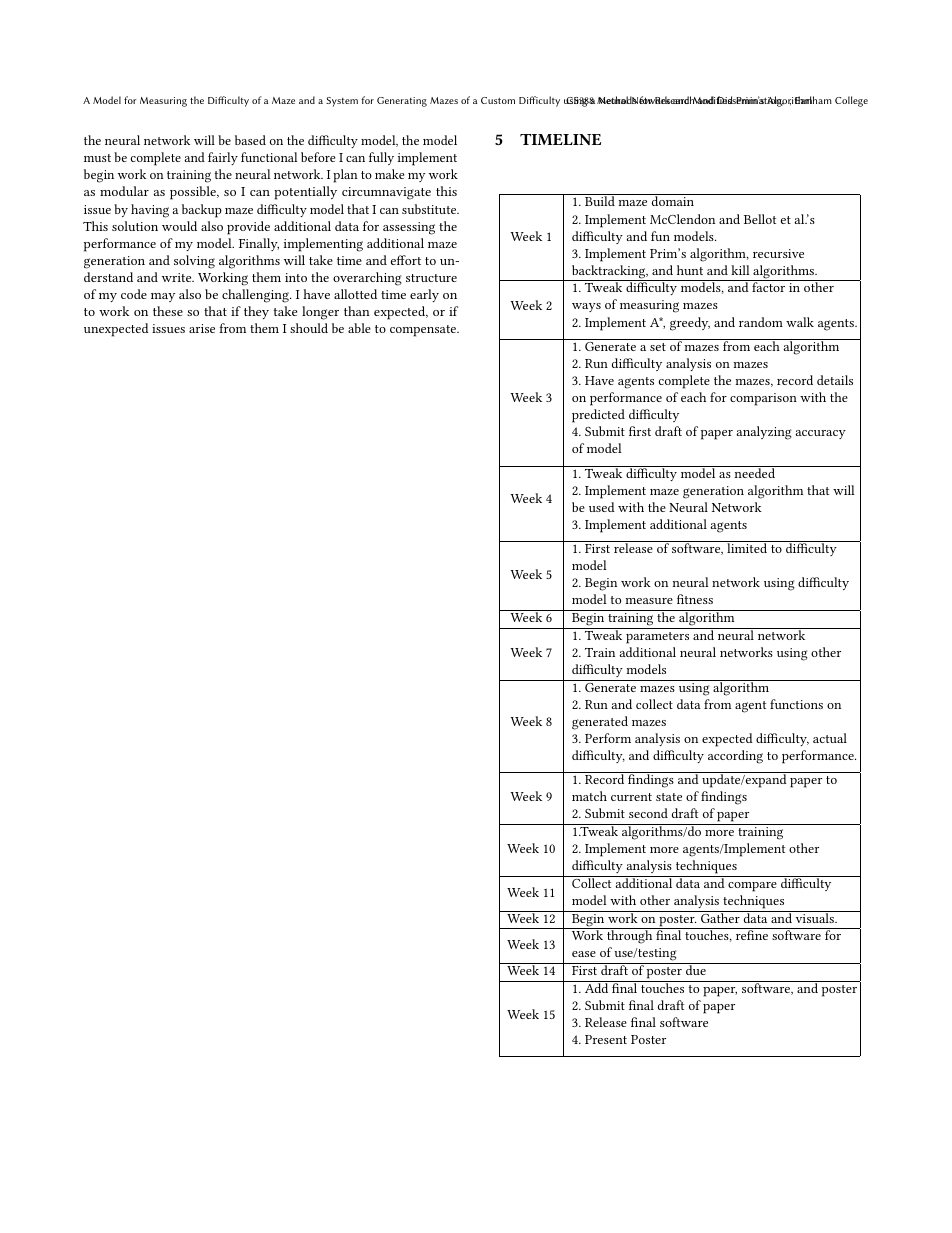  Describe the element at coordinates (202, 328) in the screenshot. I see `arise` at that location.
